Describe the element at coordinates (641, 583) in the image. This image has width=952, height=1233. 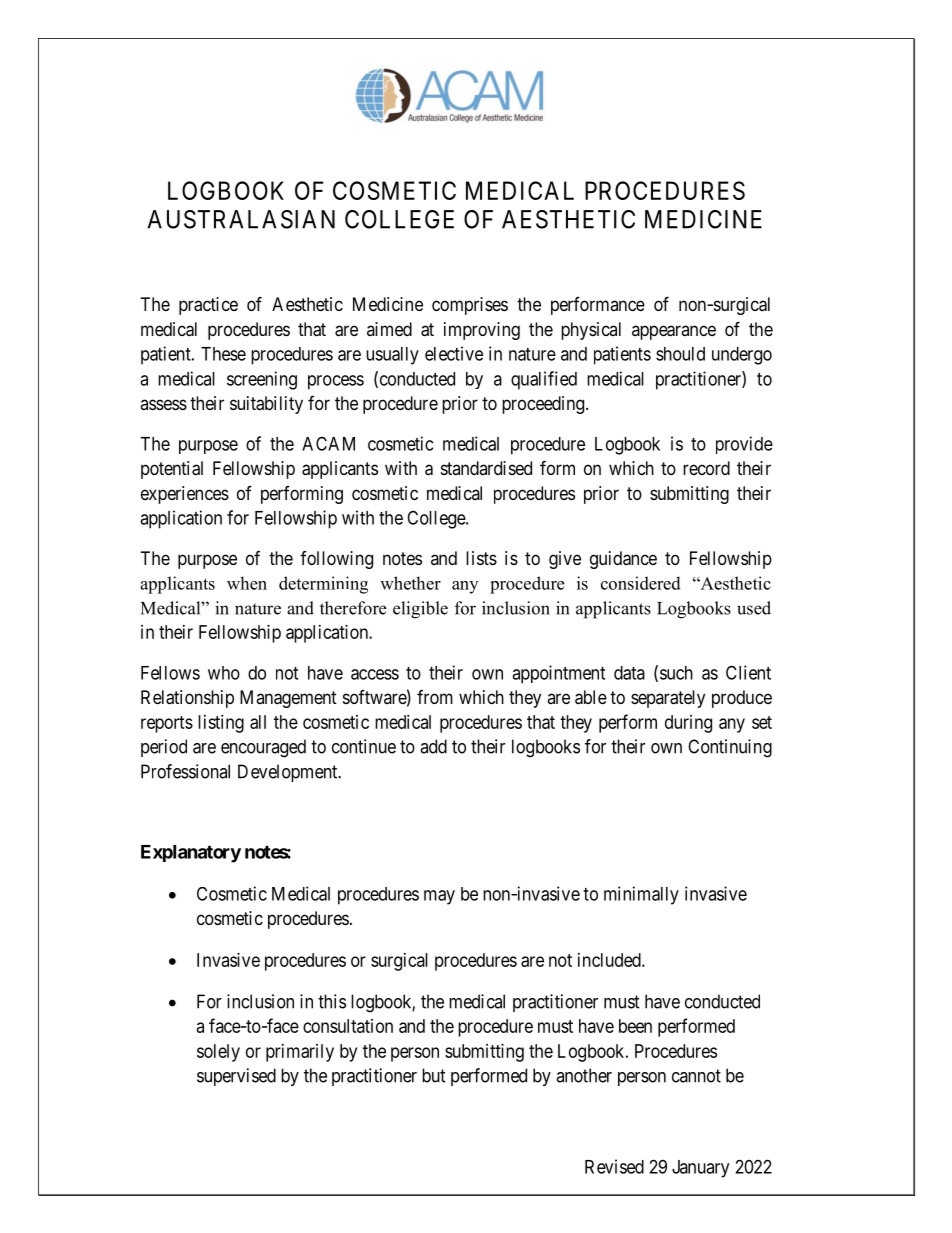
I see `considered` at that location.
